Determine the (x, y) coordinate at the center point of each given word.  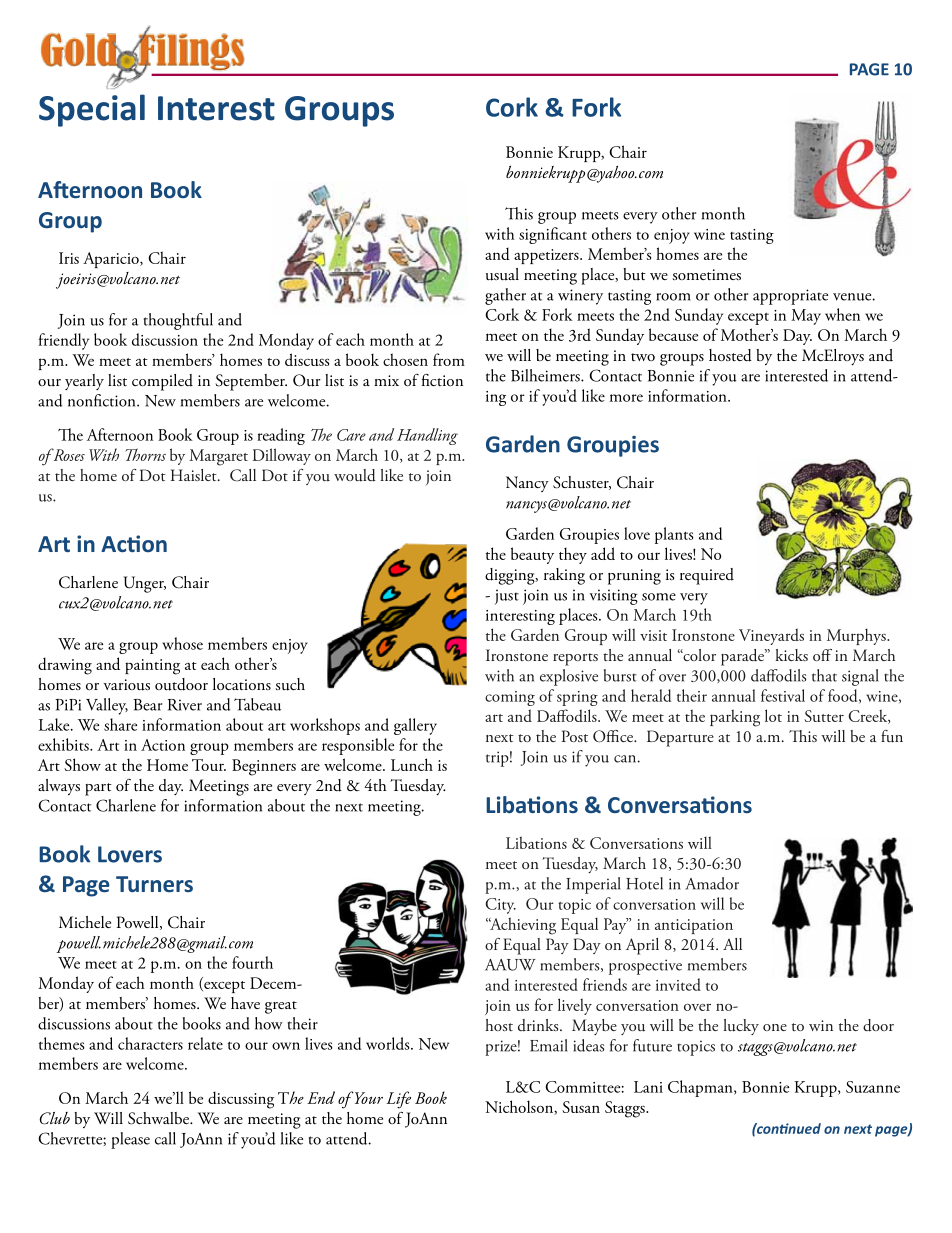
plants (674, 535)
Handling (427, 436)
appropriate (790, 297)
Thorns (146, 454)
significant (553, 235)
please (130, 1140)
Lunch (412, 764)
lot (773, 715)
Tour (209, 765)
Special (92, 110)
